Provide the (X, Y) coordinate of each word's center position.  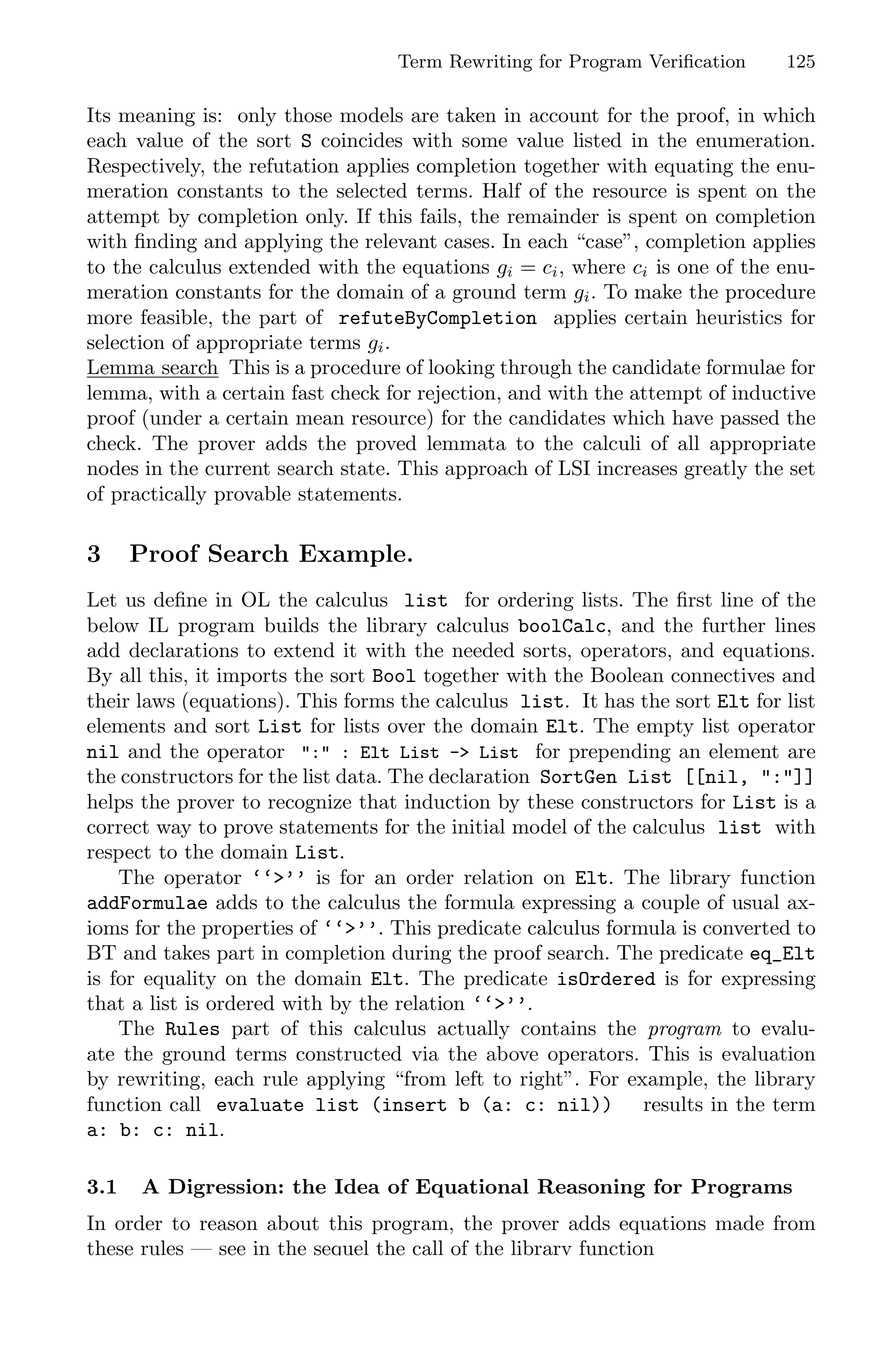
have (692, 417)
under (176, 417)
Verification (697, 61)
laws (155, 700)
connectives (722, 675)
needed (483, 650)
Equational (472, 1188)
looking (462, 369)
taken (471, 115)
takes (187, 952)
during (421, 954)
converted (746, 927)
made (740, 1223)
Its (98, 115)
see (232, 1250)
